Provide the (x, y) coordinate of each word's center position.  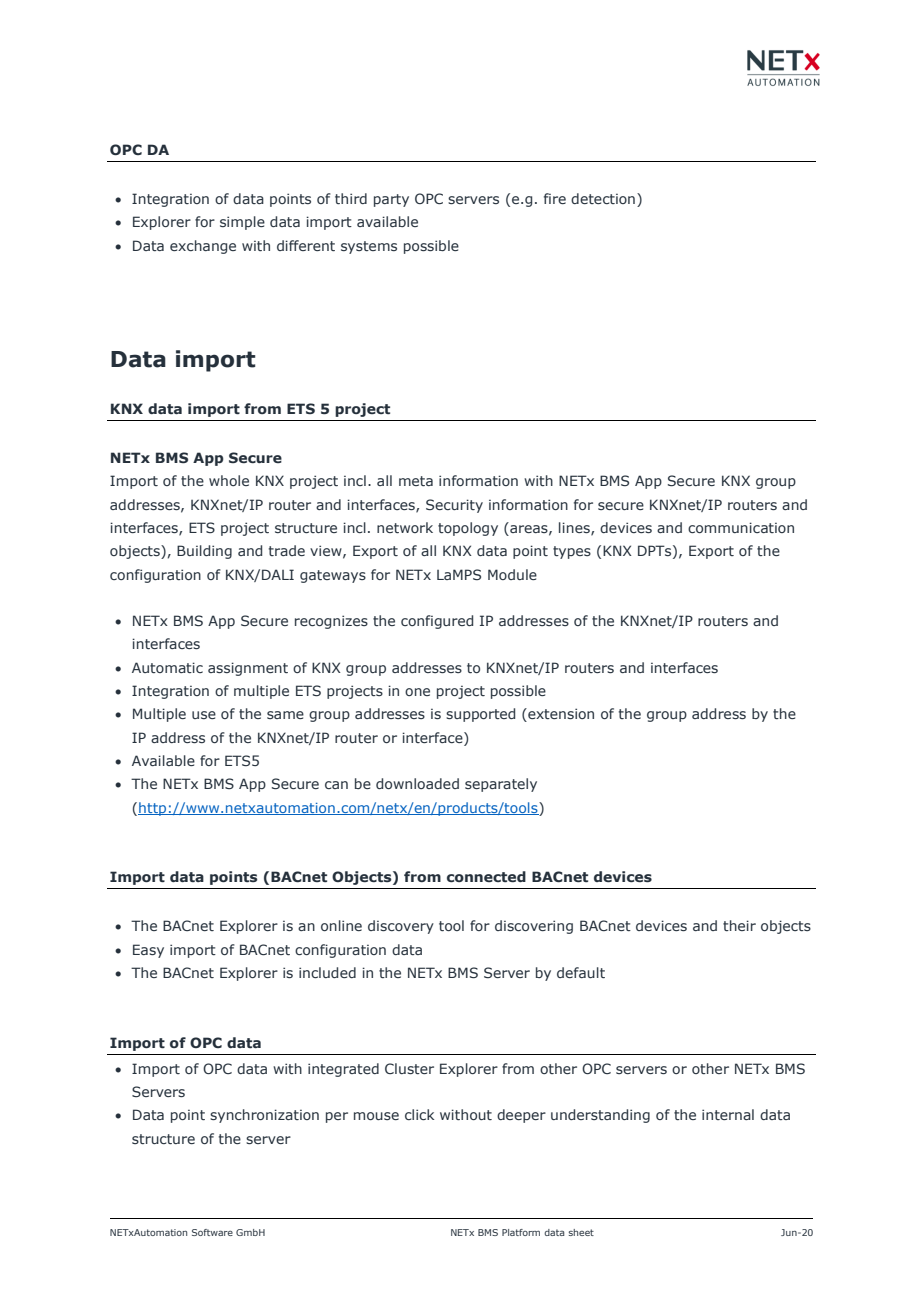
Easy (148, 951)
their (739, 925)
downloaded (417, 783)
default (581, 972)
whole (229, 480)
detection (603, 198)
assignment (248, 669)
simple (242, 223)
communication (741, 527)
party (391, 200)
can (336, 785)
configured (437, 622)
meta (416, 481)
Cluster (409, 1068)
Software (212, 1232)
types (572, 552)
